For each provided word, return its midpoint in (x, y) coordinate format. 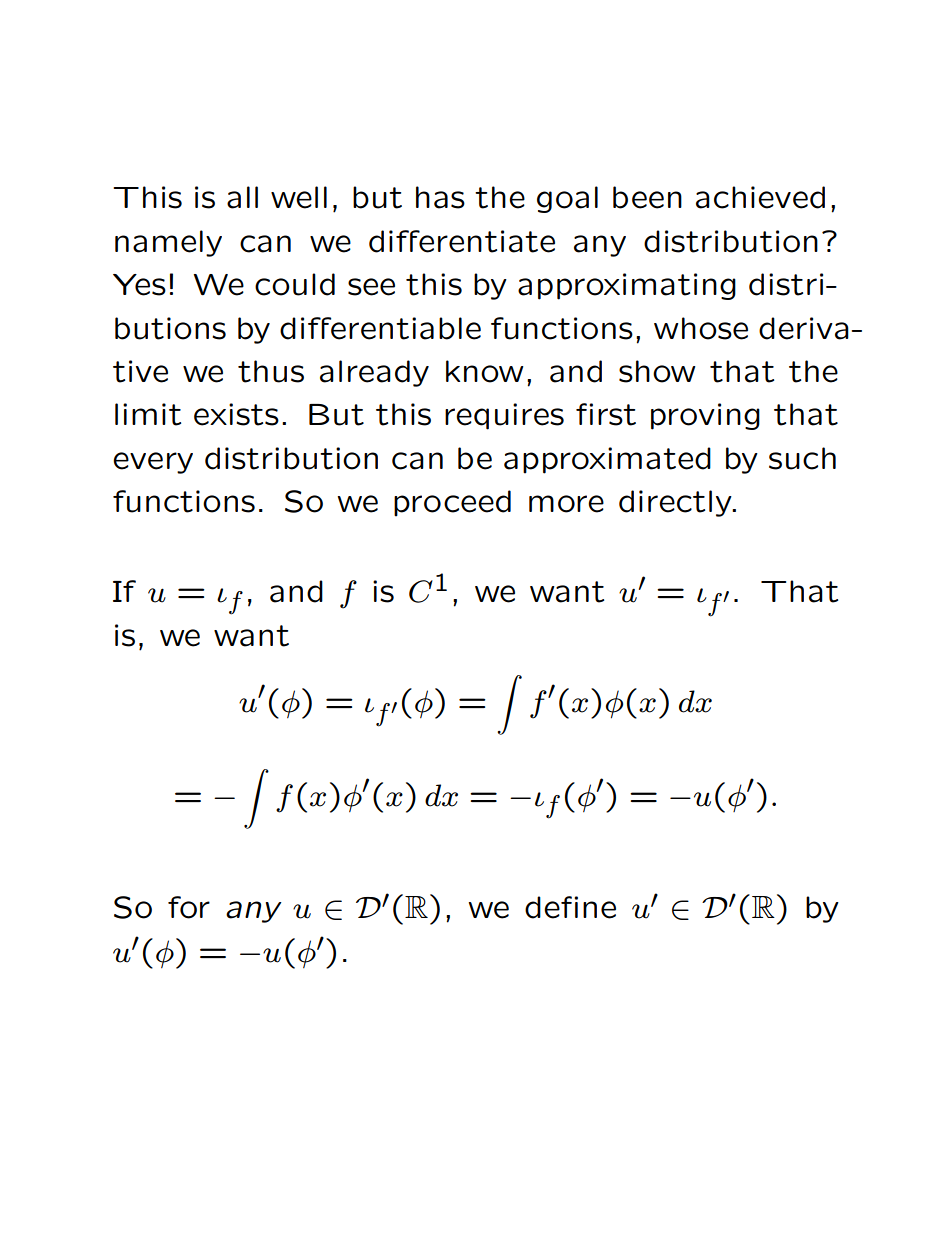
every (153, 463)
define (570, 907)
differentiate (462, 241)
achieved (760, 197)
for (189, 907)
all (242, 197)
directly (676, 503)
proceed (452, 503)
